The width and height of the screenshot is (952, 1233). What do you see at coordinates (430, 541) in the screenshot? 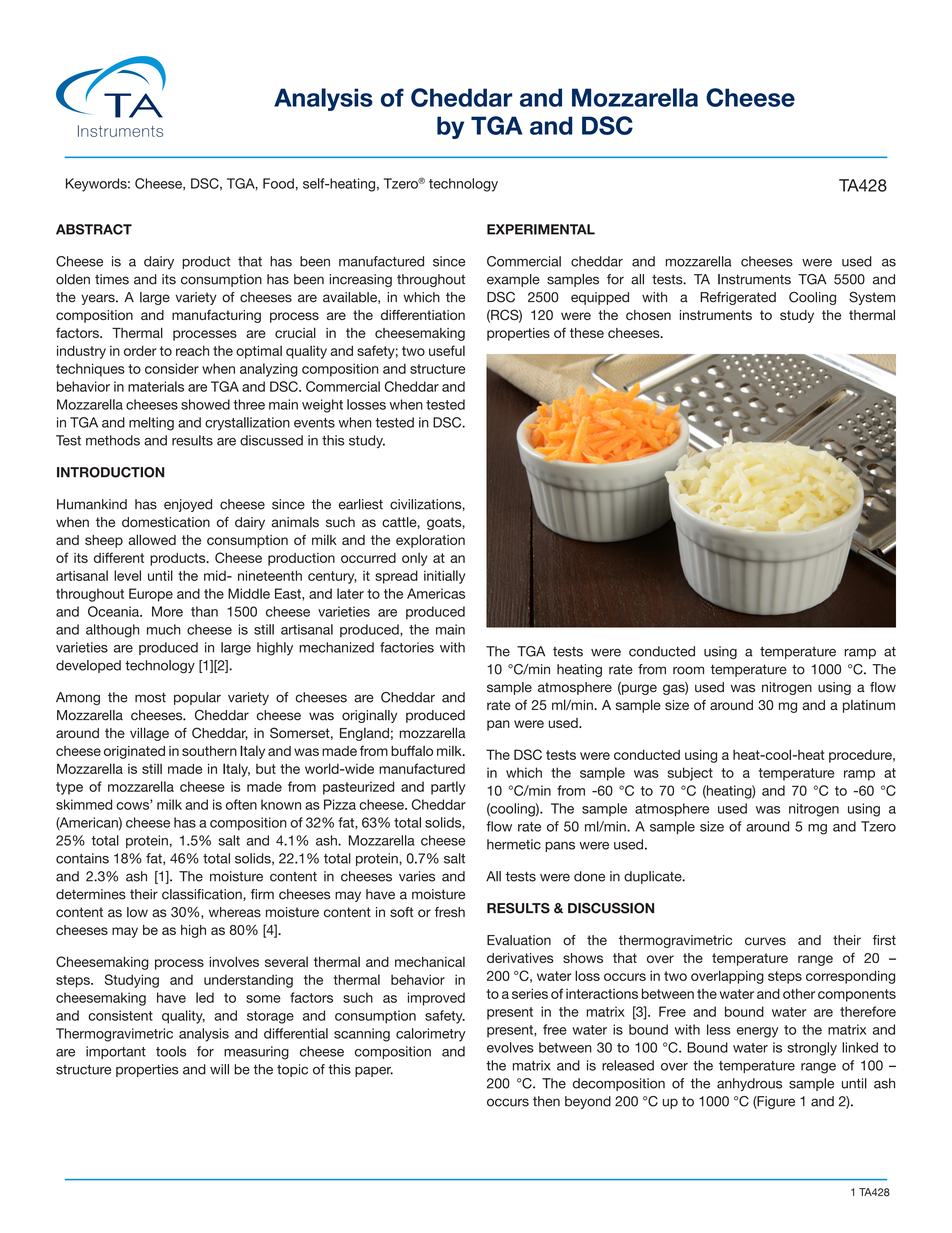
I see `exploration` at bounding box center [430, 541].
